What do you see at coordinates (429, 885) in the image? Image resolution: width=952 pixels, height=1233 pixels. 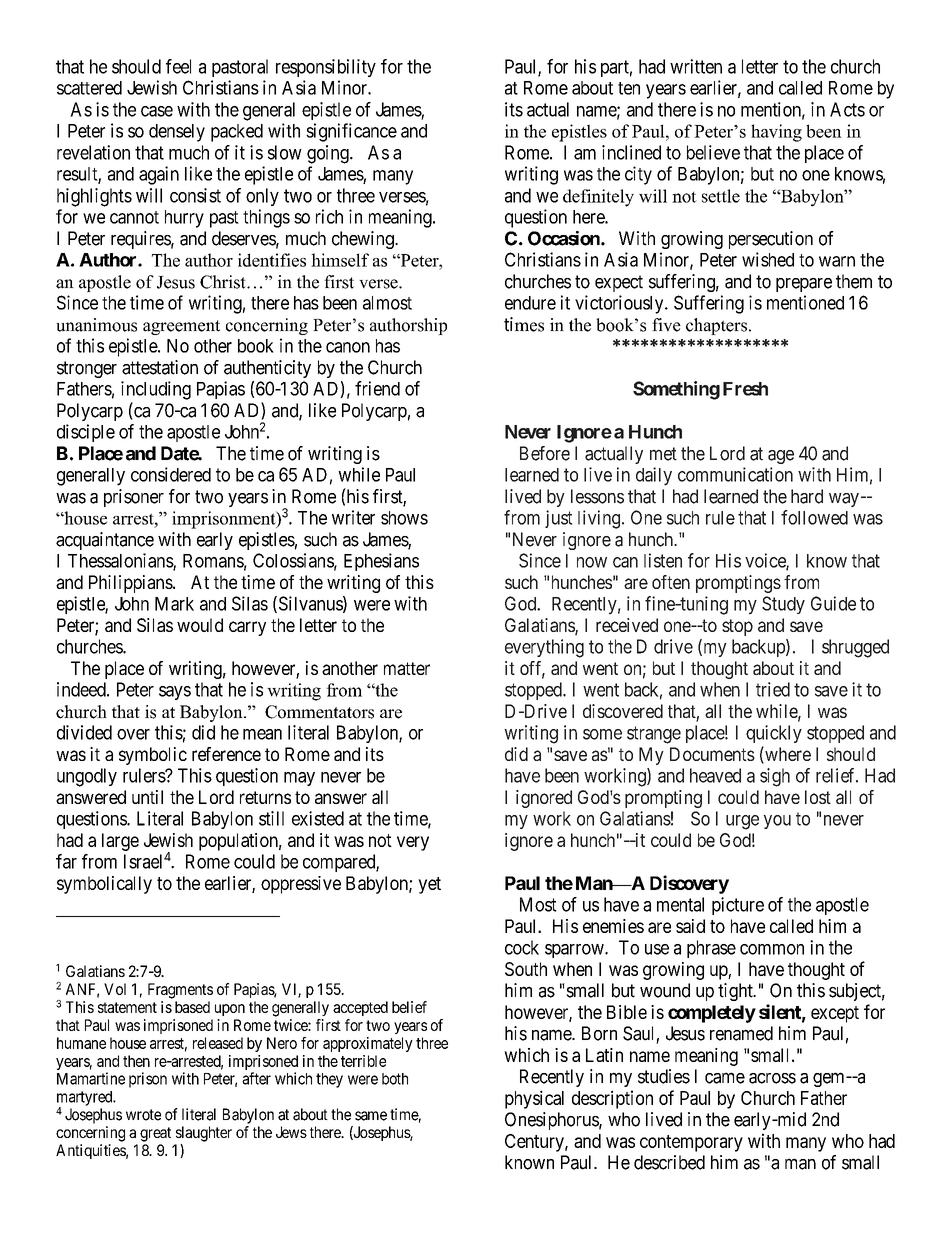 I see `yet` at bounding box center [429, 885].
